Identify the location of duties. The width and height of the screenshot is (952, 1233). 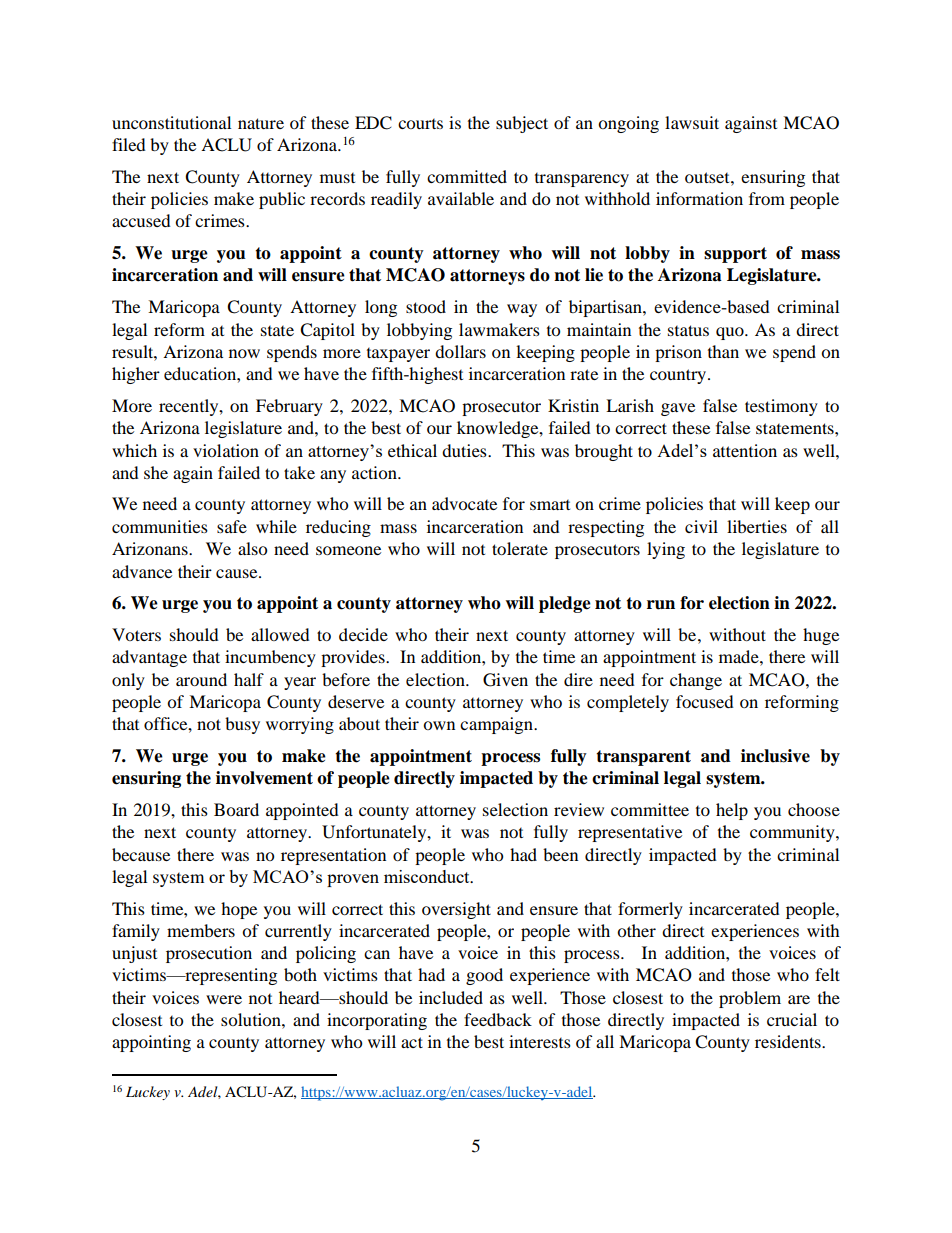
(465, 450).
